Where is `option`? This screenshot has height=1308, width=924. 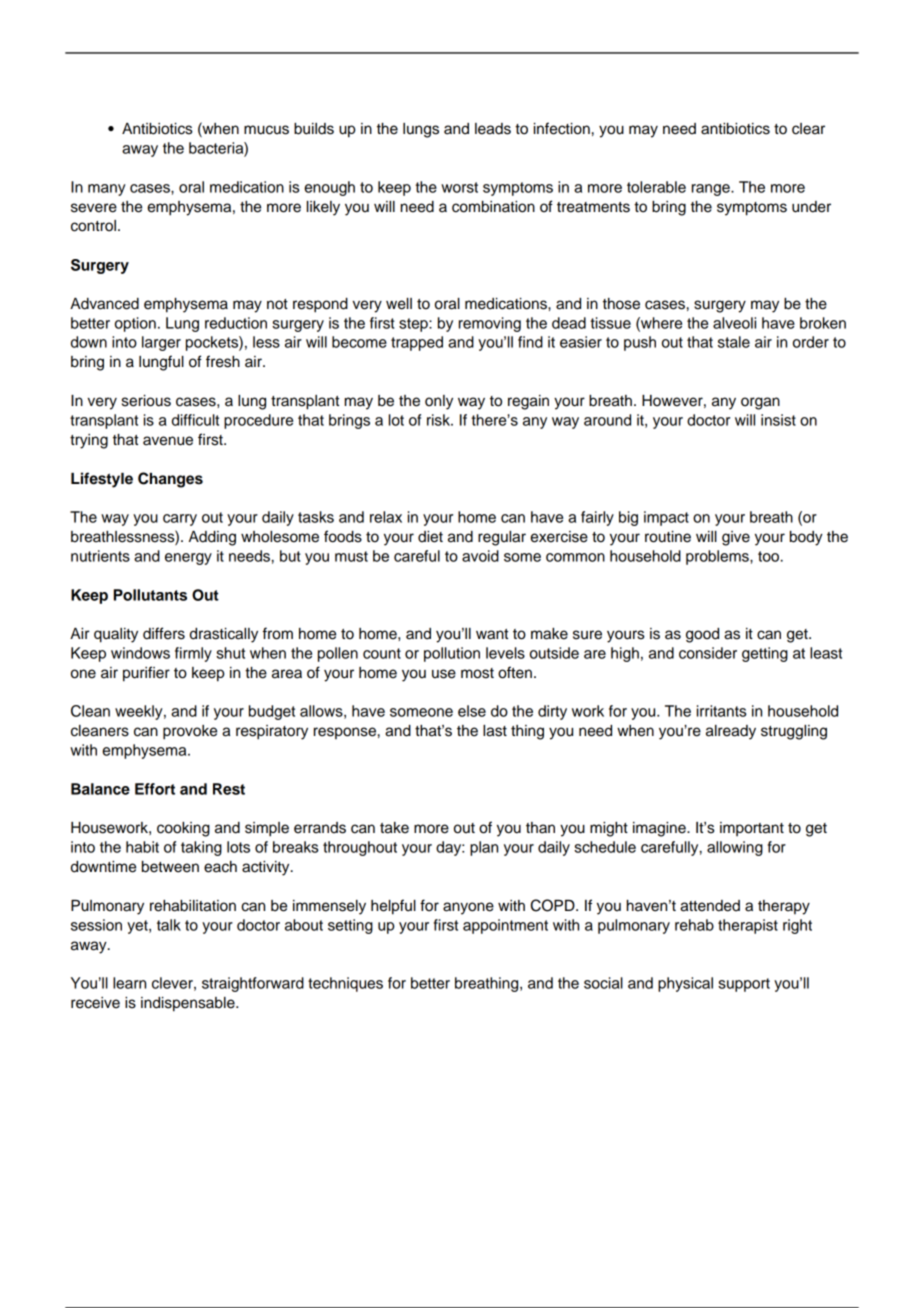
option is located at coordinates (135, 324).
